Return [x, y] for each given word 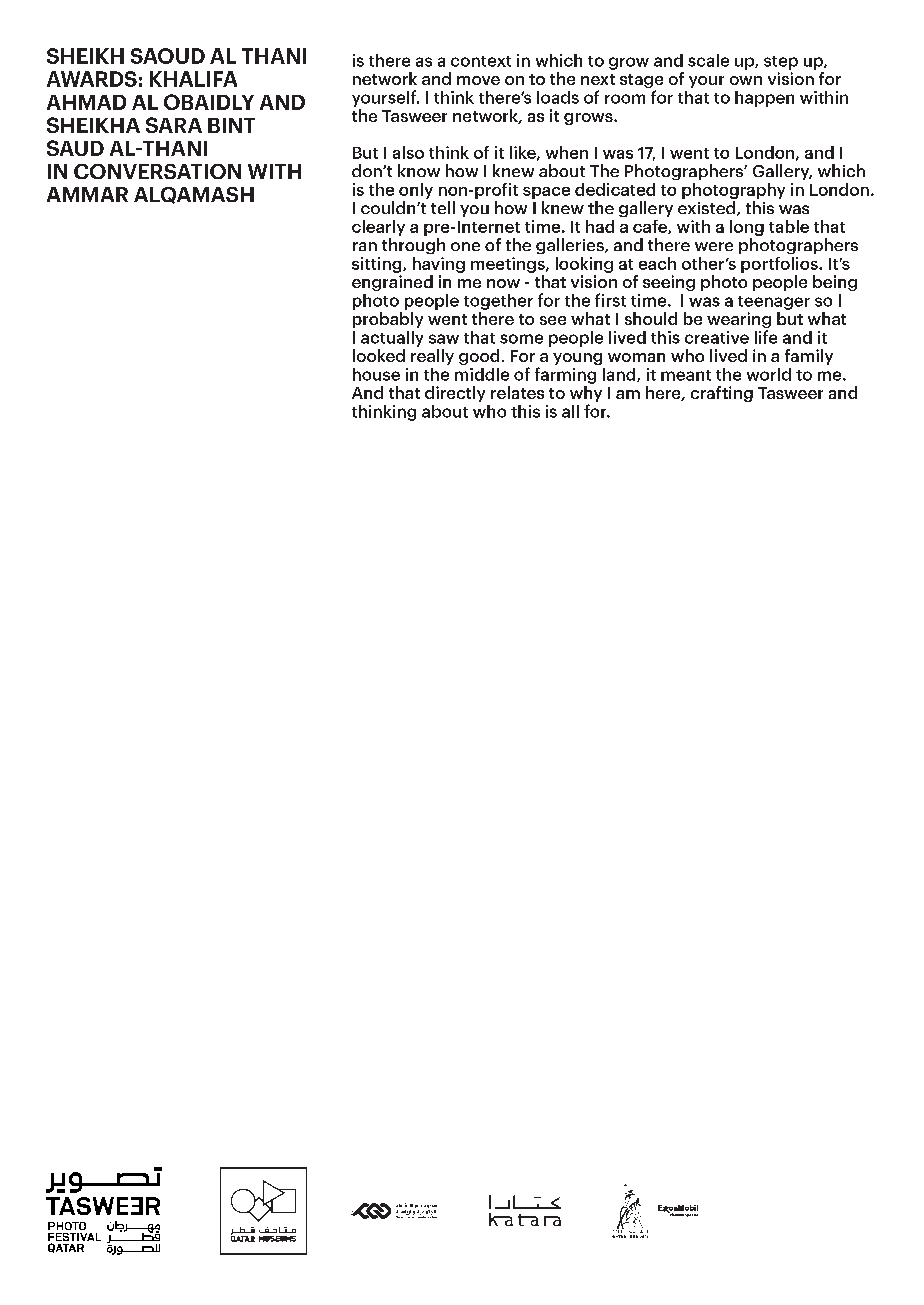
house [376, 374]
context [481, 61]
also [408, 152]
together [498, 302]
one [465, 246]
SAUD [75, 148]
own [746, 80]
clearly [378, 228]
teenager [774, 303]
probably [388, 320]
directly [455, 394]
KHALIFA [193, 79]
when [567, 152]
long [747, 228]
